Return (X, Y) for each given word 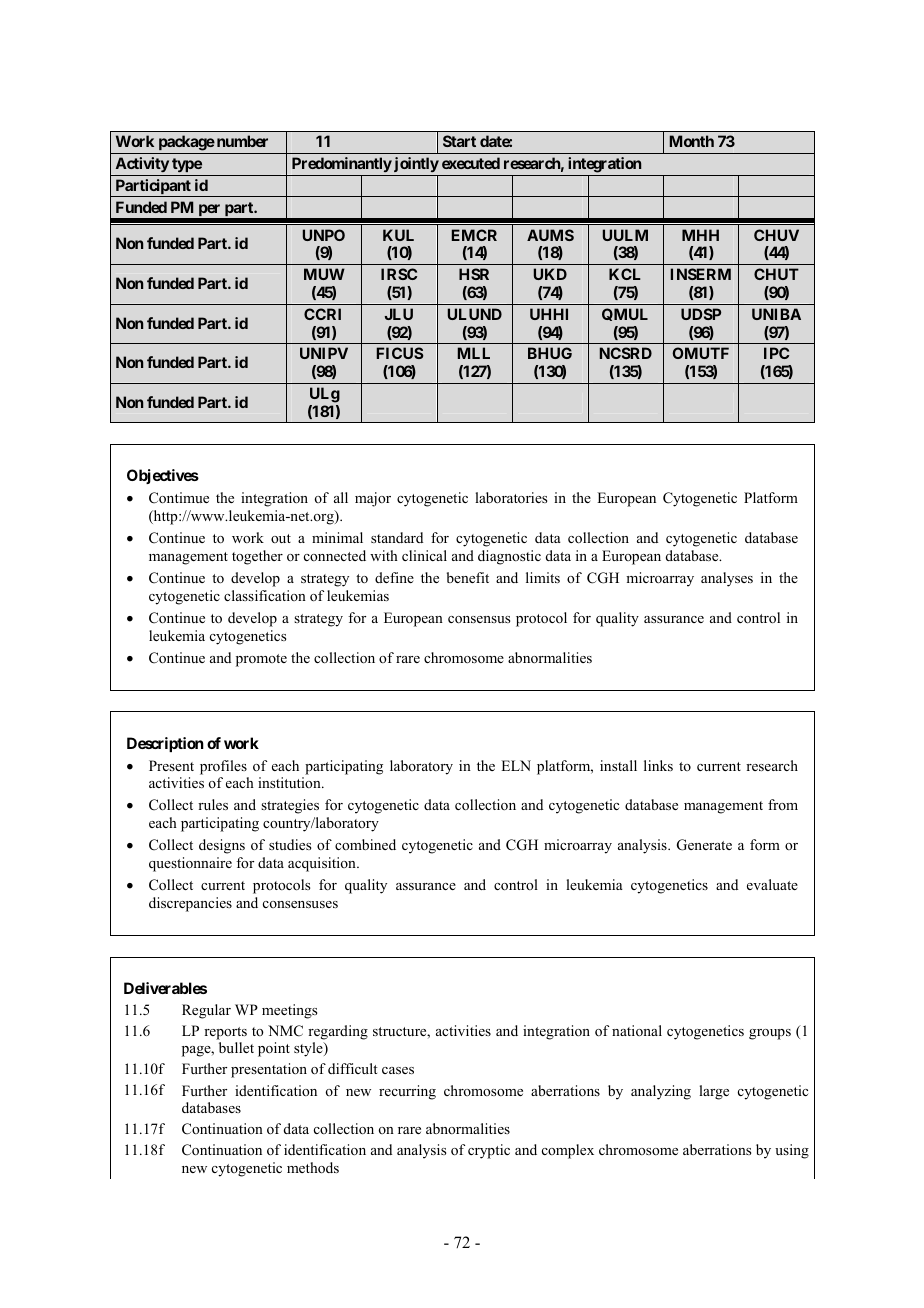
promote (261, 660)
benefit (468, 577)
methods (313, 1168)
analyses (727, 579)
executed (471, 163)
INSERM (701, 274)
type (187, 165)
